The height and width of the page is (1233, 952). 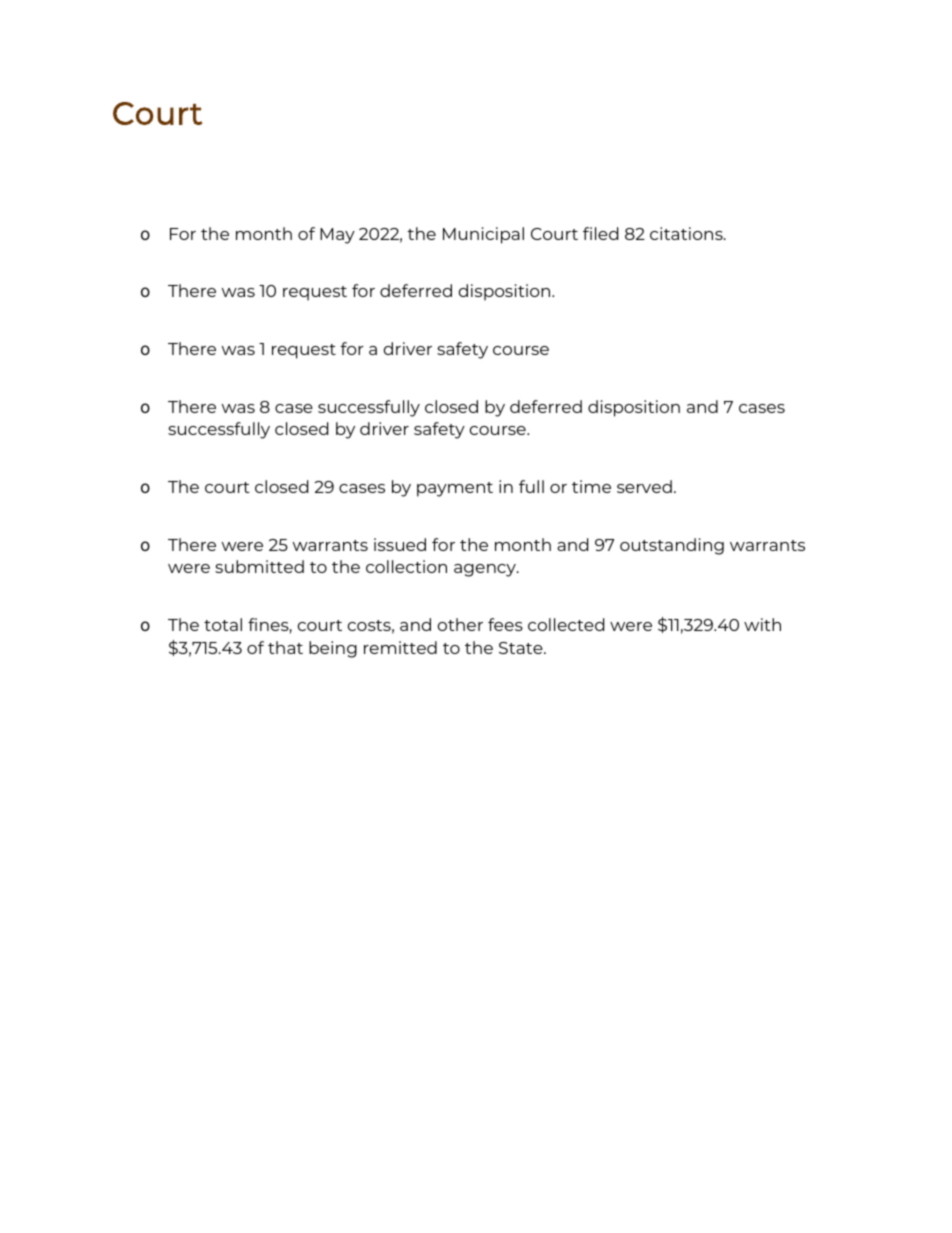 What do you see at coordinates (483, 235) in the page?
I see `Municipal` at bounding box center [483, 235].
